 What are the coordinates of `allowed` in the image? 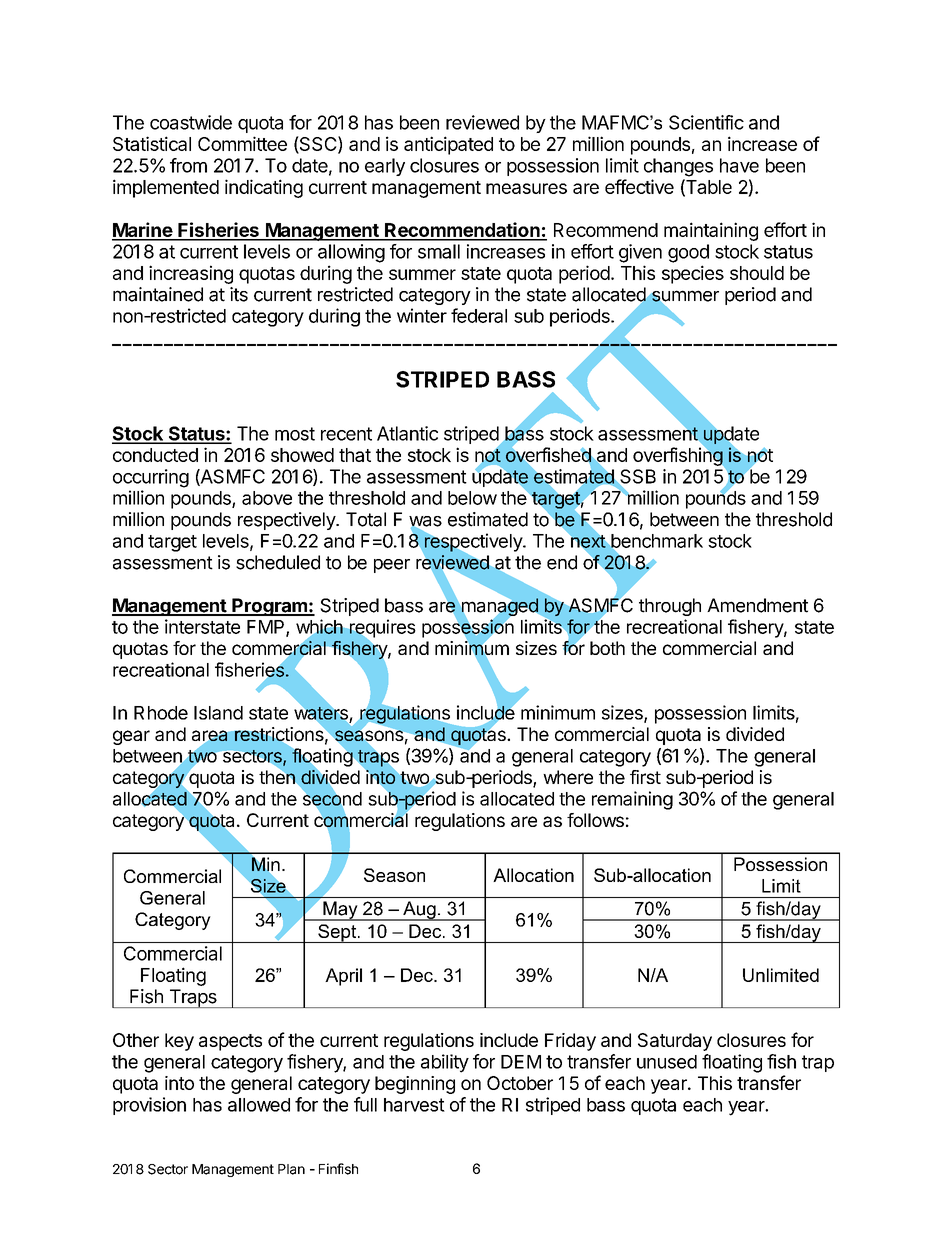 It's located at (259, 1105).
